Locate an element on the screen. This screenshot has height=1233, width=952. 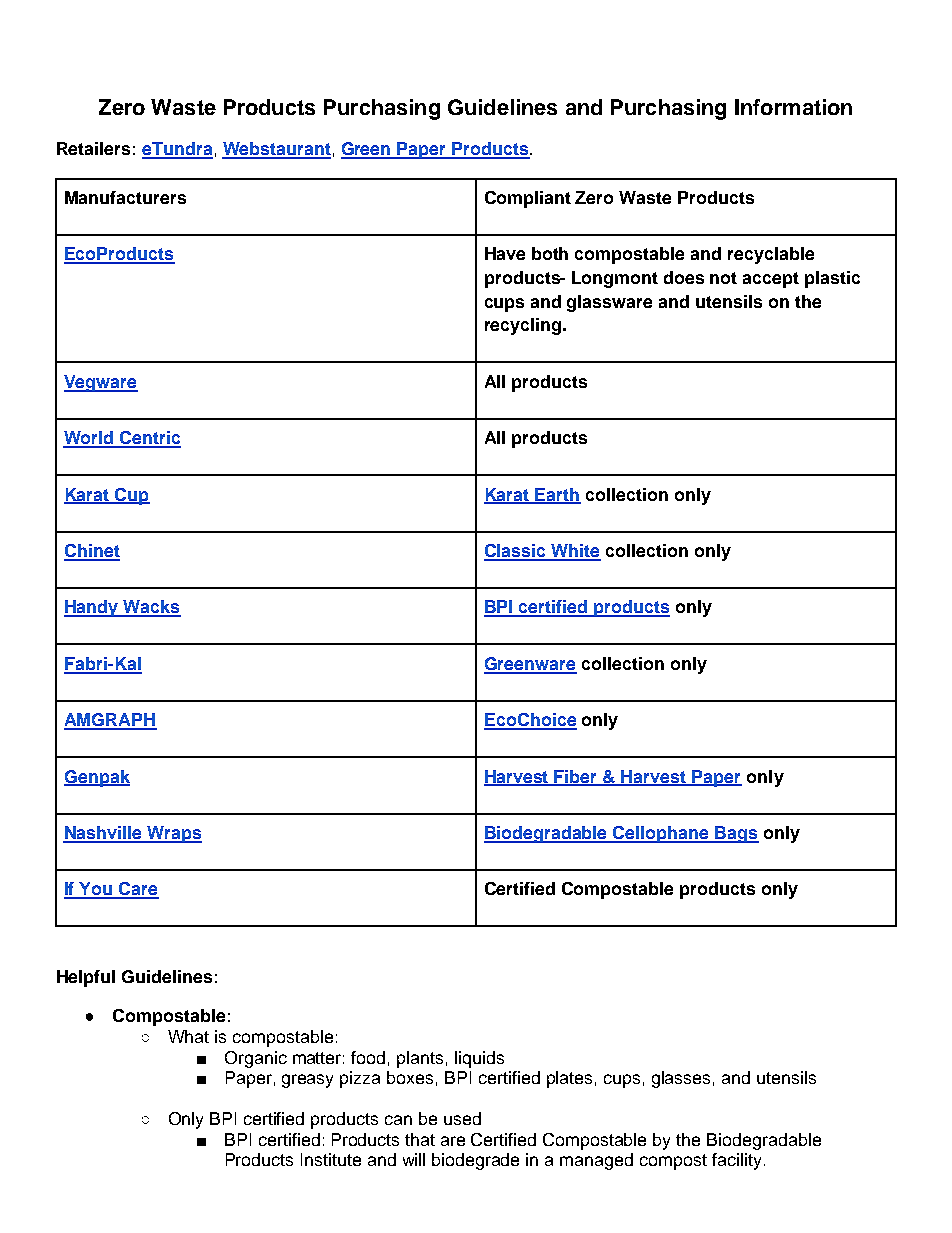
Compliant is located at coordinates (528, 199).
